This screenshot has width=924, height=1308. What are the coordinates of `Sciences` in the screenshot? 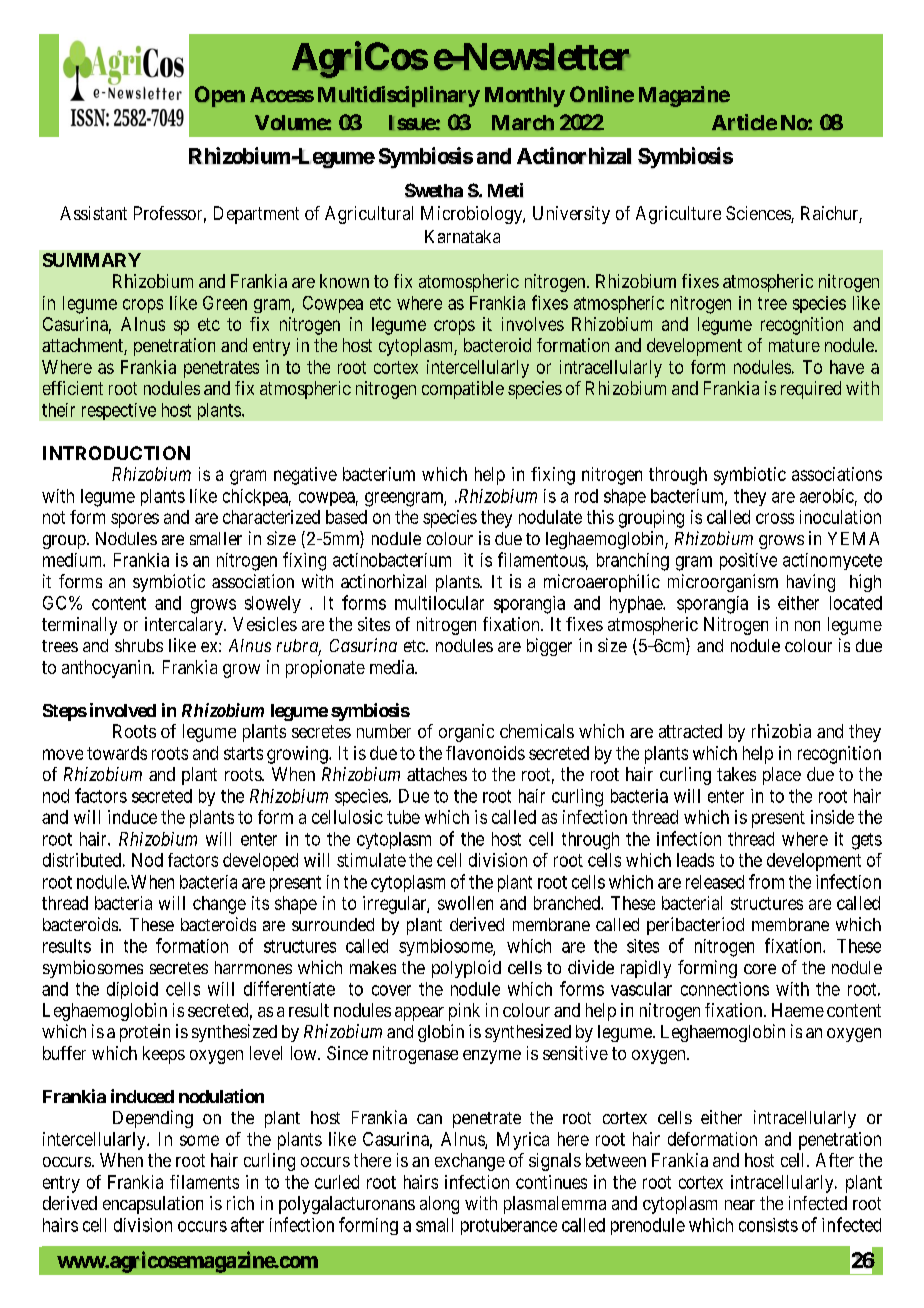 It's located at (759, 214).
